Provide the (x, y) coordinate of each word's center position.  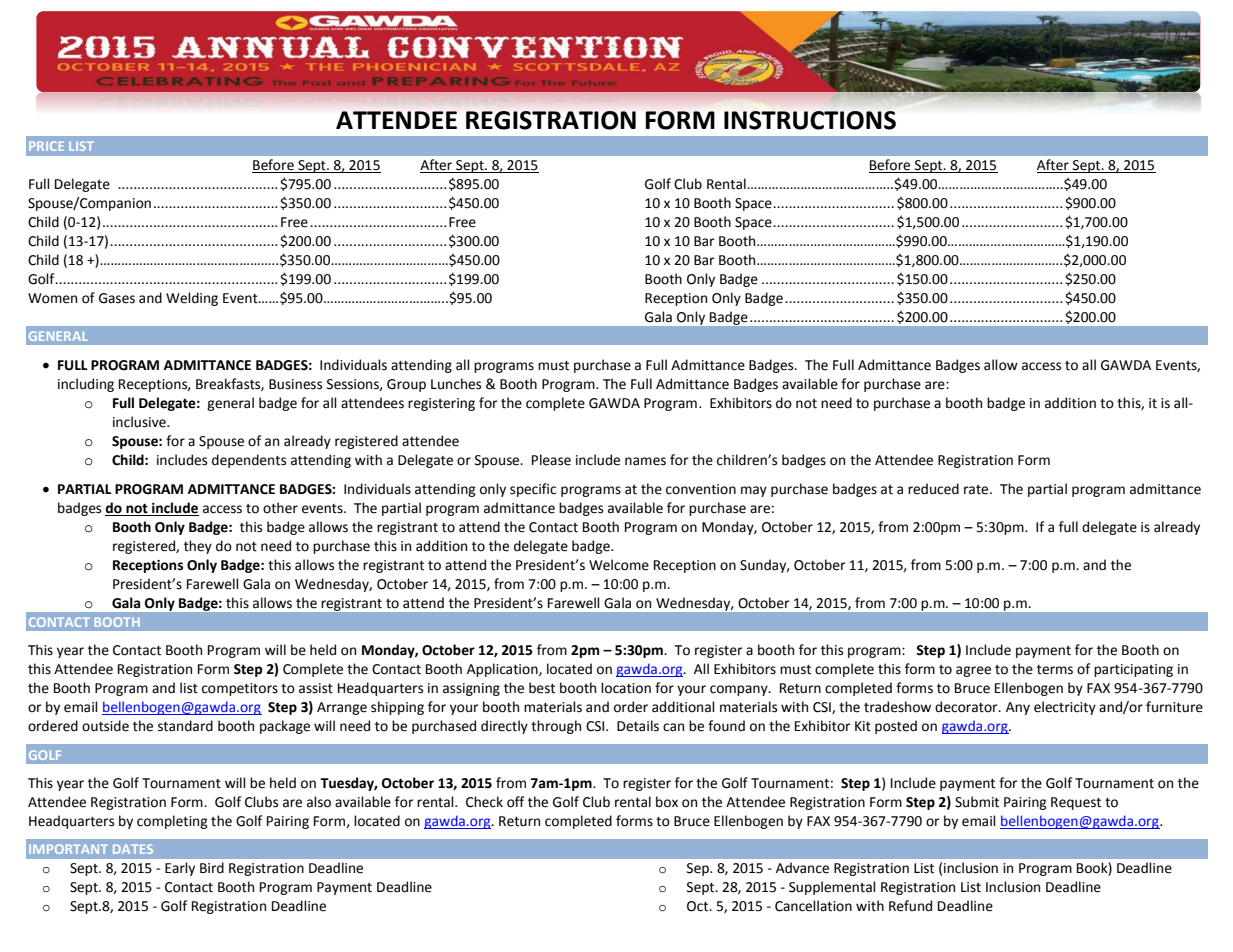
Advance (802, 868)
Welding (192, 299)
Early (180, 869)
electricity (1065, 708)
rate (977, 490)
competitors (240, 689)
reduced (933, 489)
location (626, 688)
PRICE (46, 146)
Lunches (456, 384)
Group (406, 385)
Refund (910, 906)
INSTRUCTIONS (810, 120)
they (198, 547)
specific (533, 490)
